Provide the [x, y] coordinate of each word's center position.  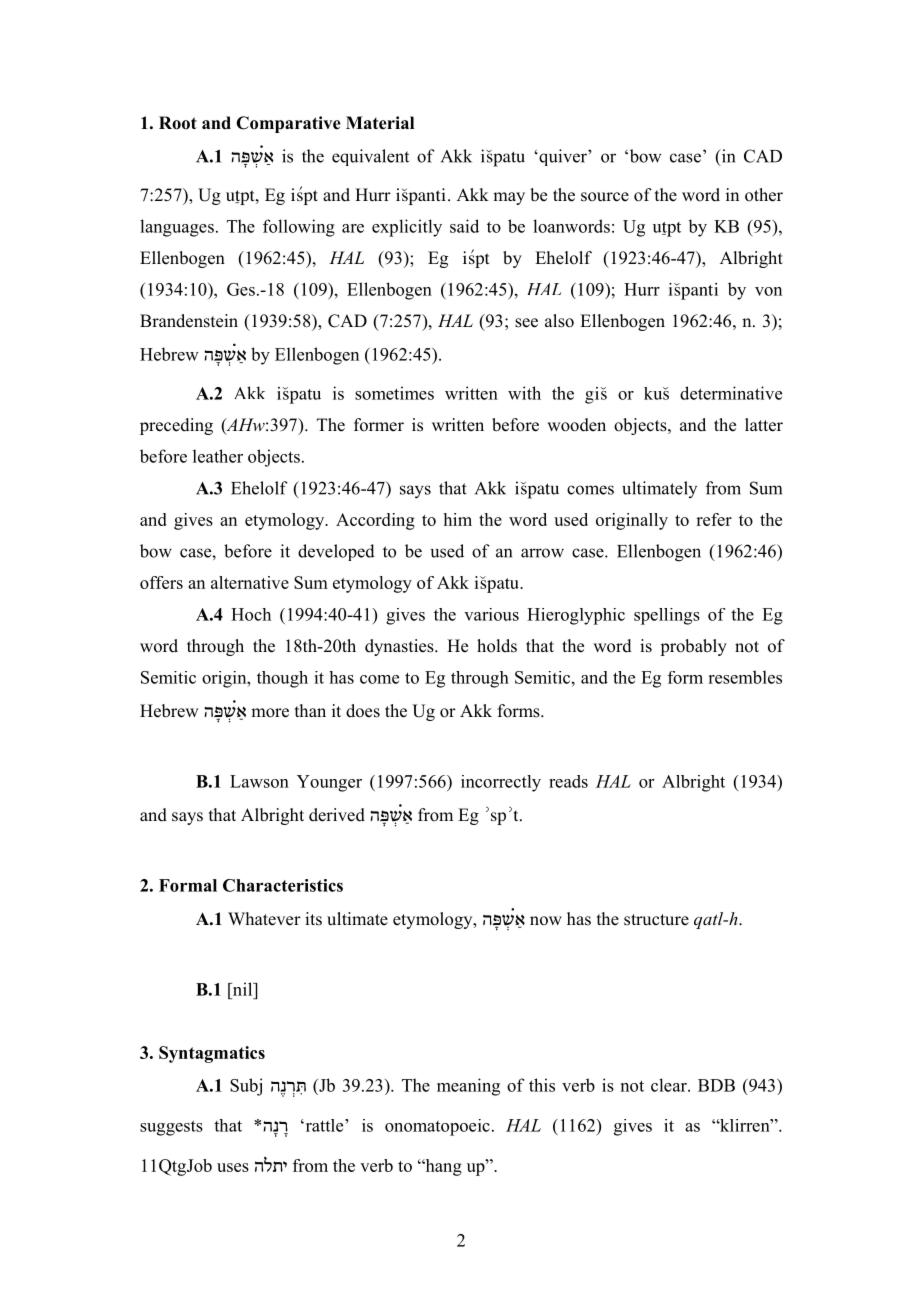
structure [656, 920]
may [509, 198]
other [764, 195]
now [546, 921]
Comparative [288, 124]
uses [233, 1167]
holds [497, 646]
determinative [731, 393]
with [524, 393]
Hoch [251, 614]
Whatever [264, 919]
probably [693, 647]
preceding [176, 426]
